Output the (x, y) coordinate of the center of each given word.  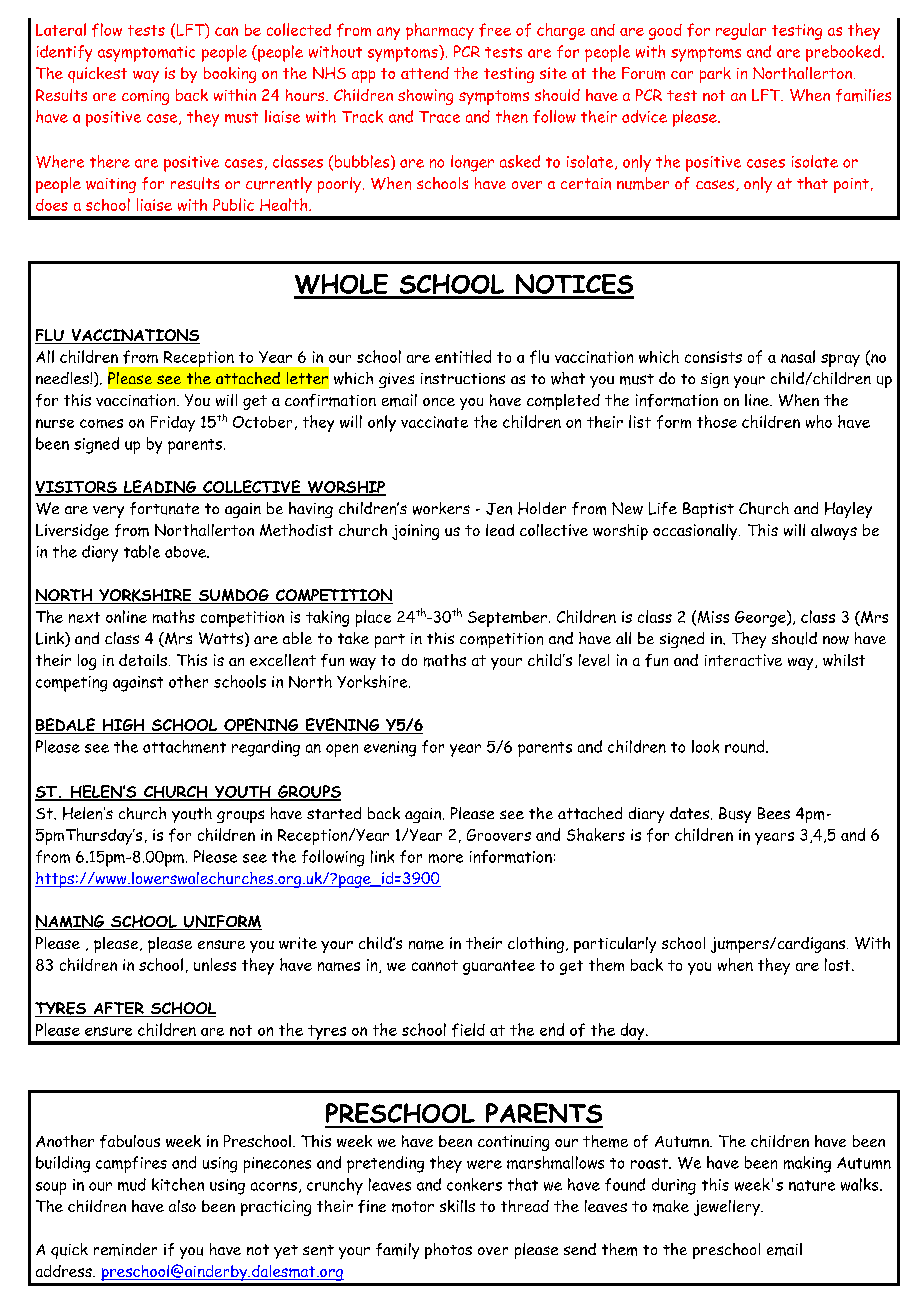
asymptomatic (146, 54)
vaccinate (434, 422)
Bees (774, 813)
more (446, 858)
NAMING (71, 922)
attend (425, 73)
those (717, 421)
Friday (173, 424)
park (715, 75)
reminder (125, 1249)
